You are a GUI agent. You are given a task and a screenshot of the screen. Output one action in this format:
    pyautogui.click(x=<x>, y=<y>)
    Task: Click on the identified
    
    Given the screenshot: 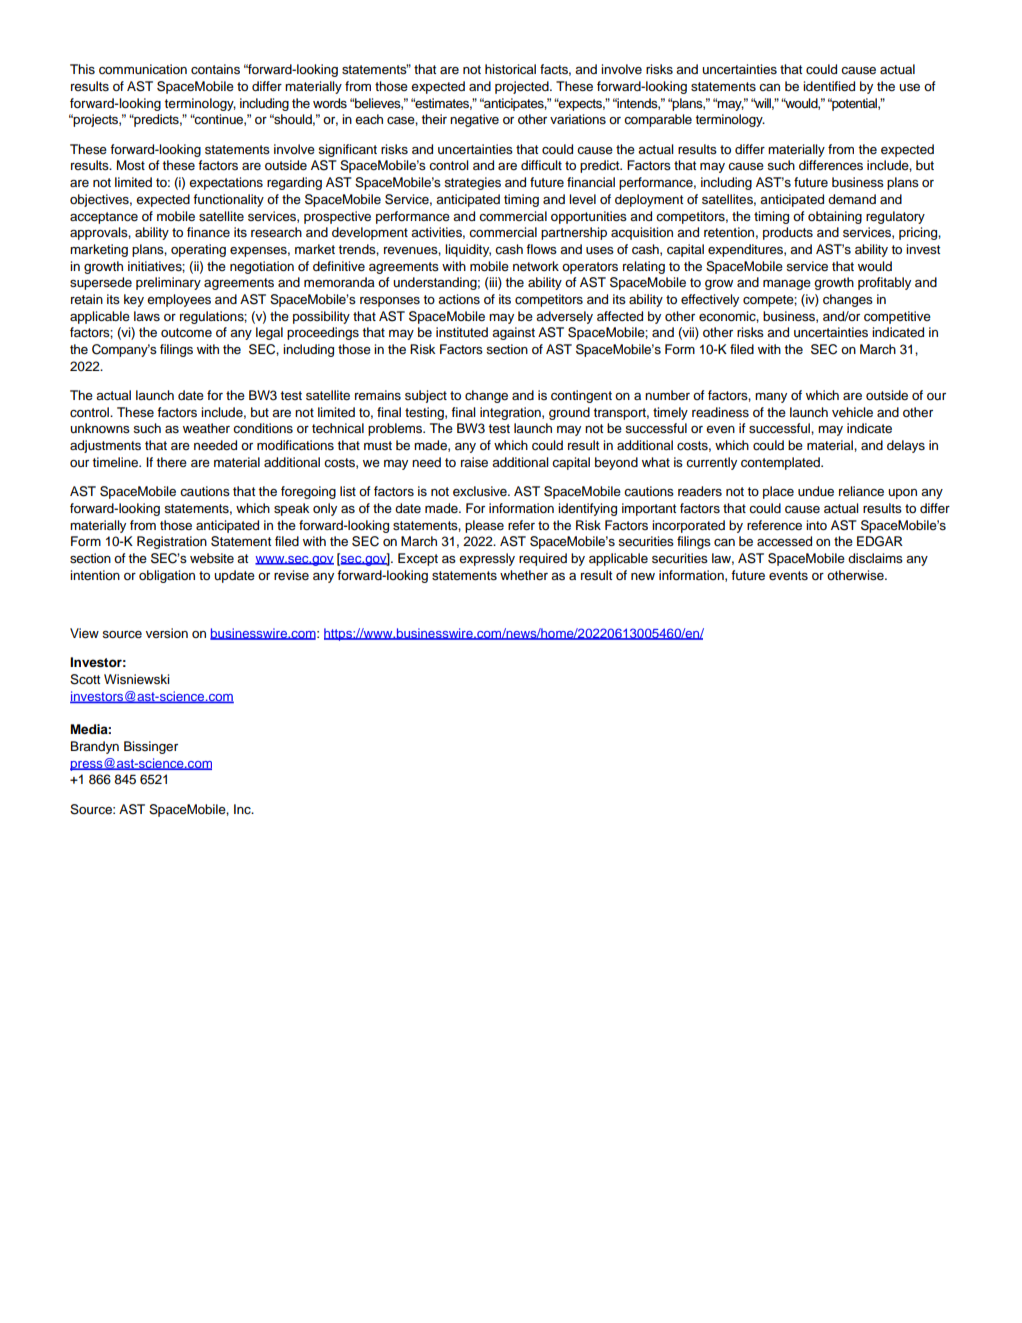 What is the action you would take?
    pyautogui.click(x=829, y=86)
